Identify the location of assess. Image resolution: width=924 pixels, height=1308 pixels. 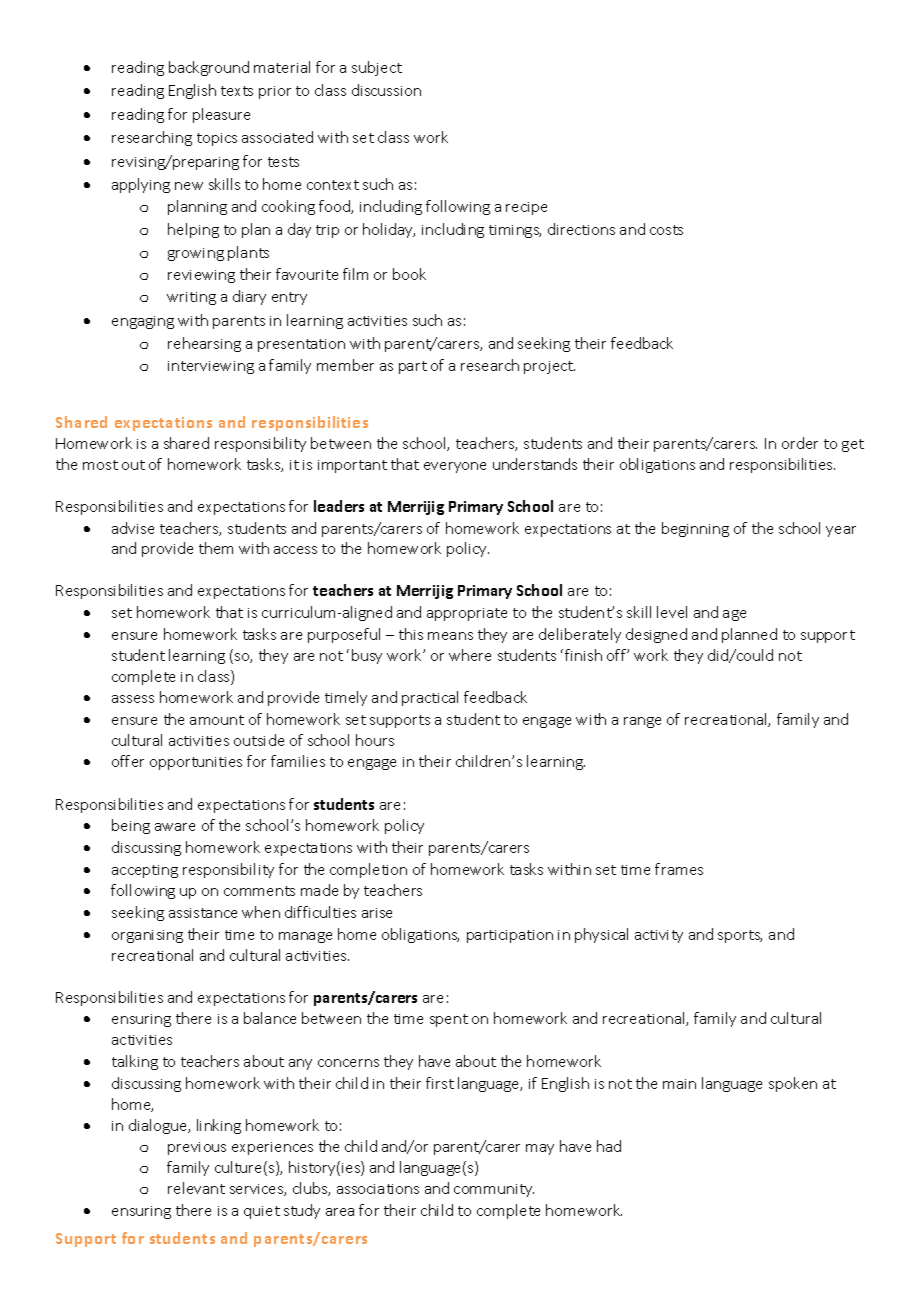
(133, 699).
